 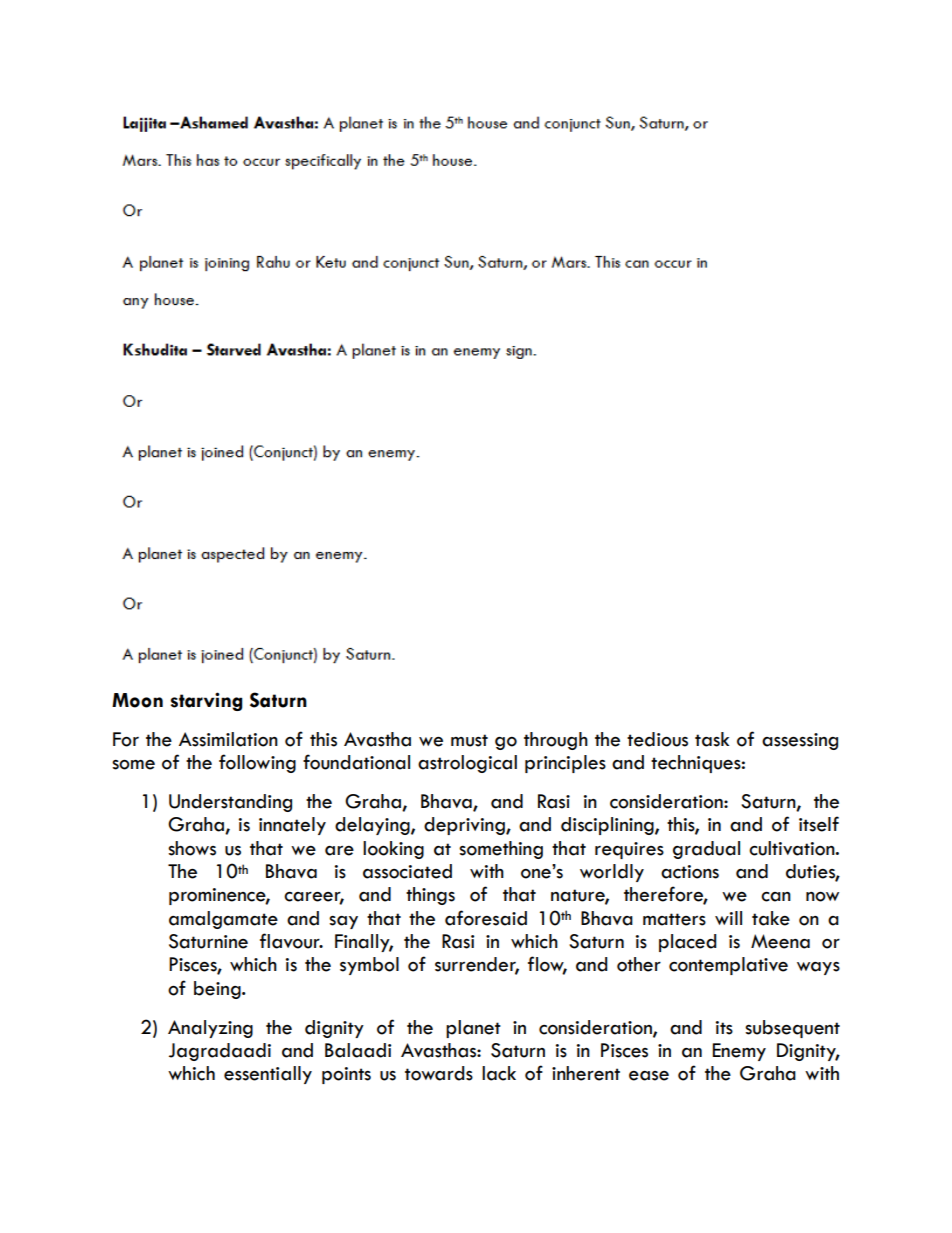 What do you see at coordinates (207, 701) in the document?
I see `starving` at bounding box center [207, 701].
